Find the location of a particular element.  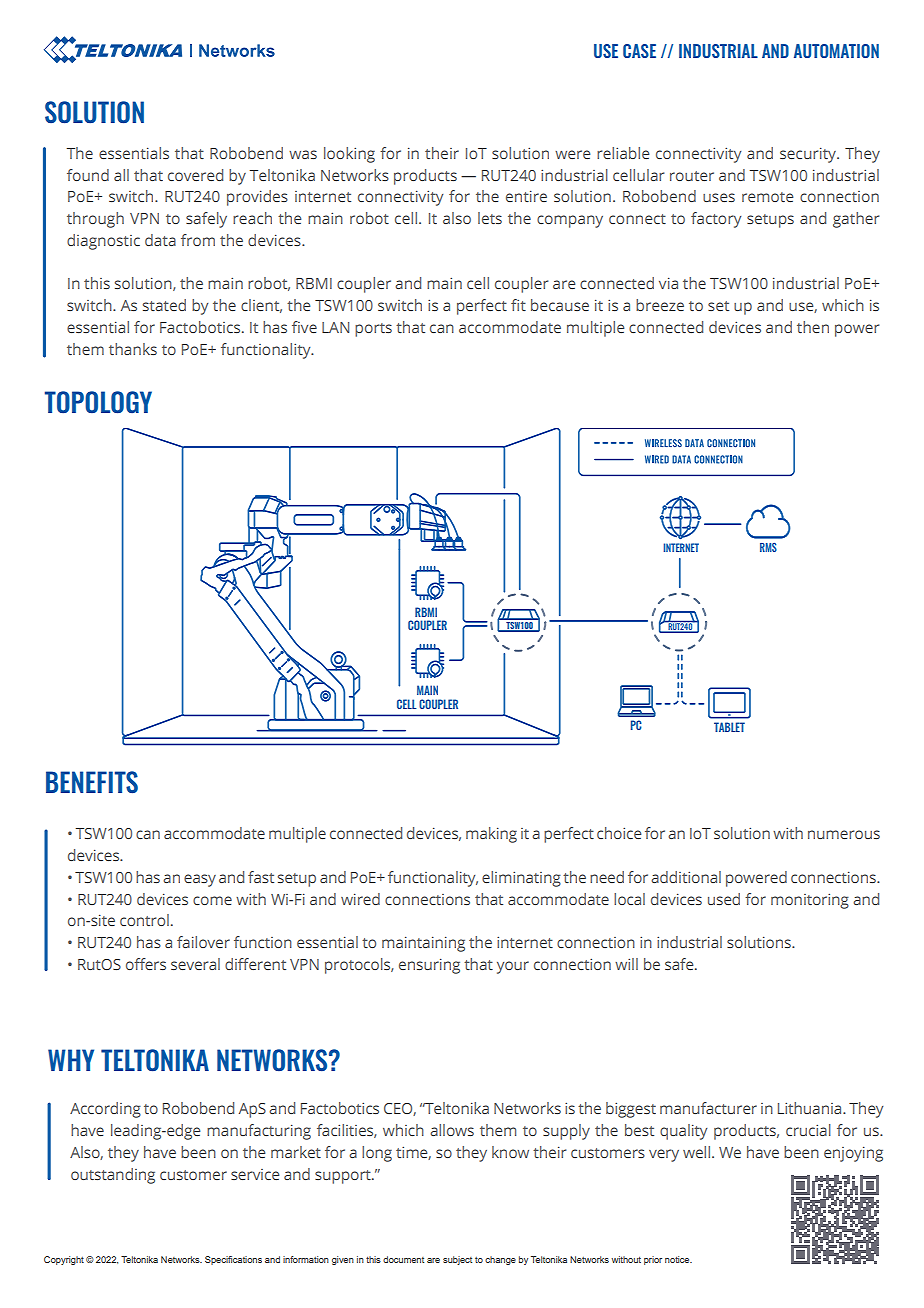

AUTOMATION is located at coordinates (836, 51).
